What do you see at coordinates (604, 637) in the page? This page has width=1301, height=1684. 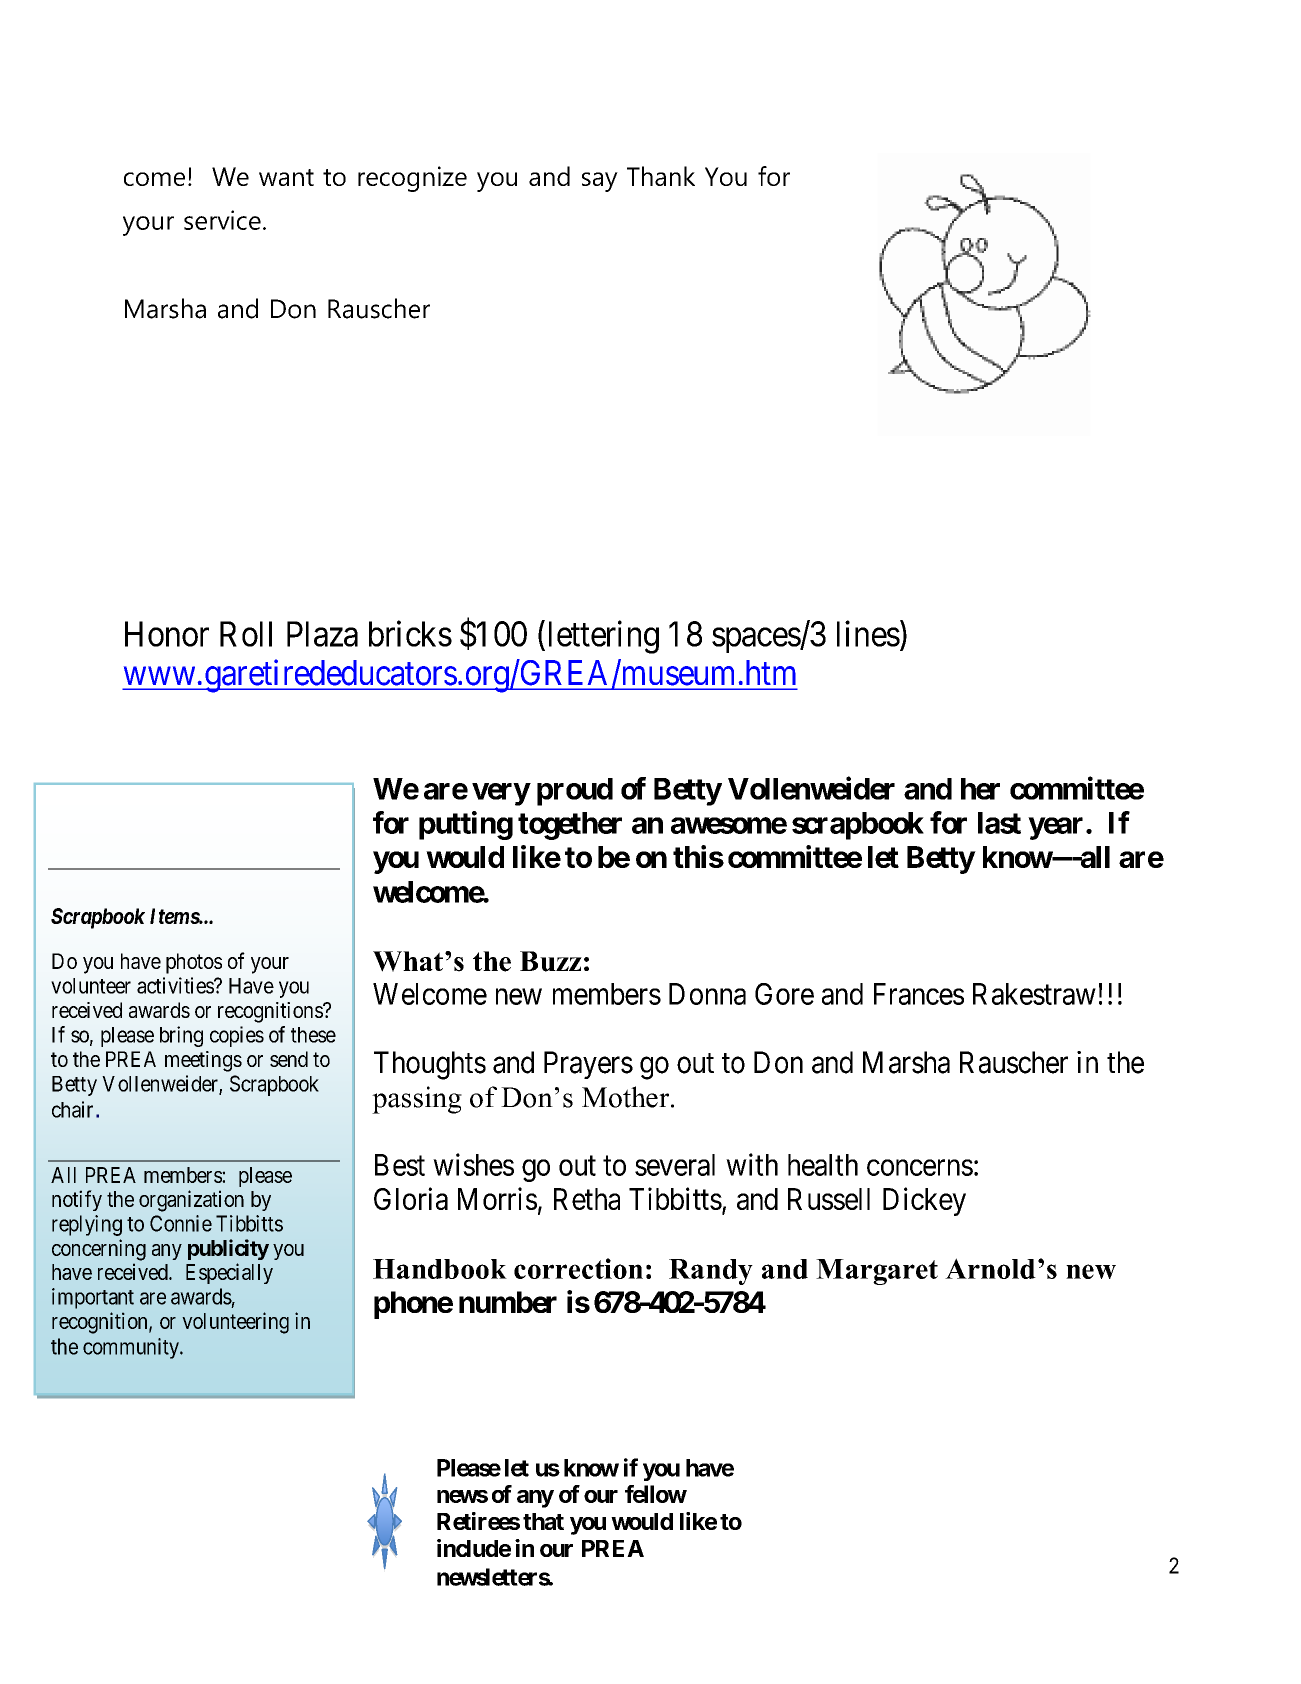 I see `lettering` at bounding box center [604, 637].
